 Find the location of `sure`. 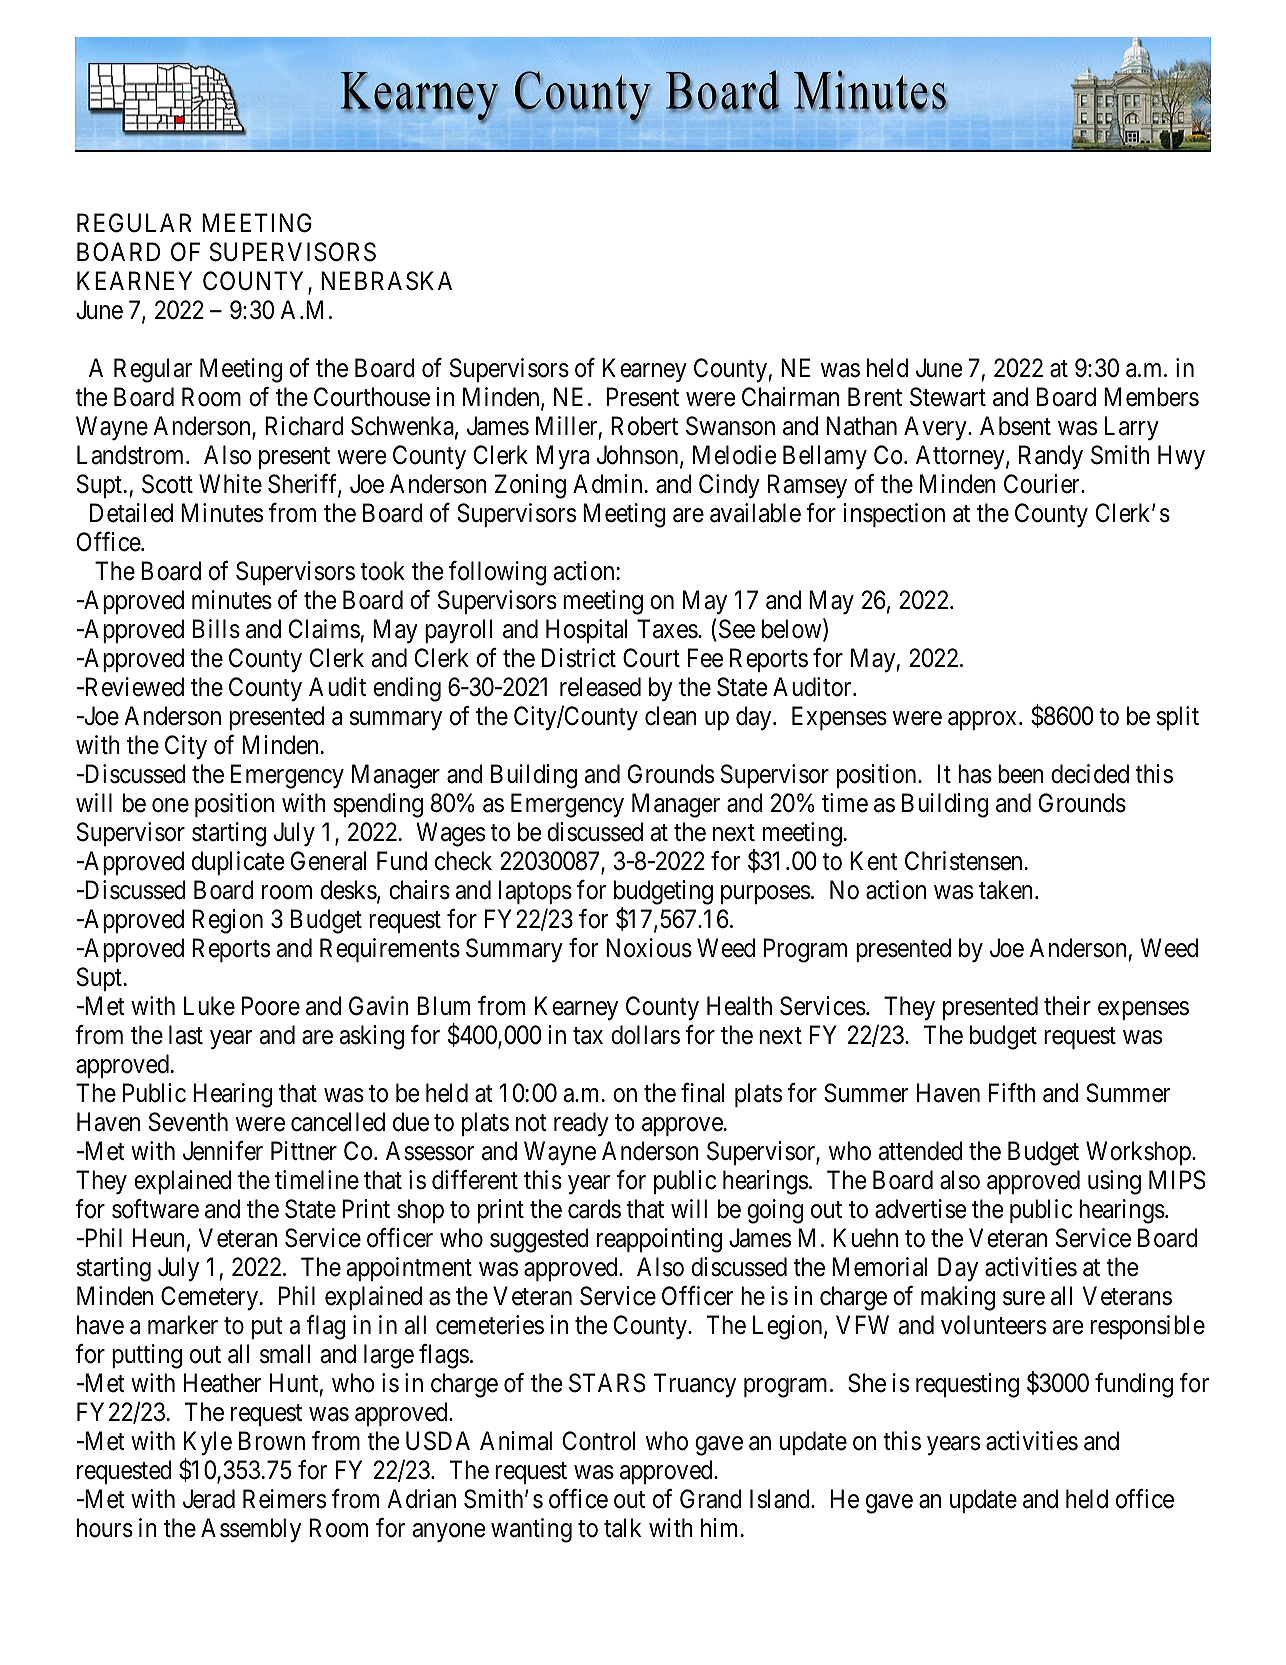

sure is located at coordinates (1024, 1298).
